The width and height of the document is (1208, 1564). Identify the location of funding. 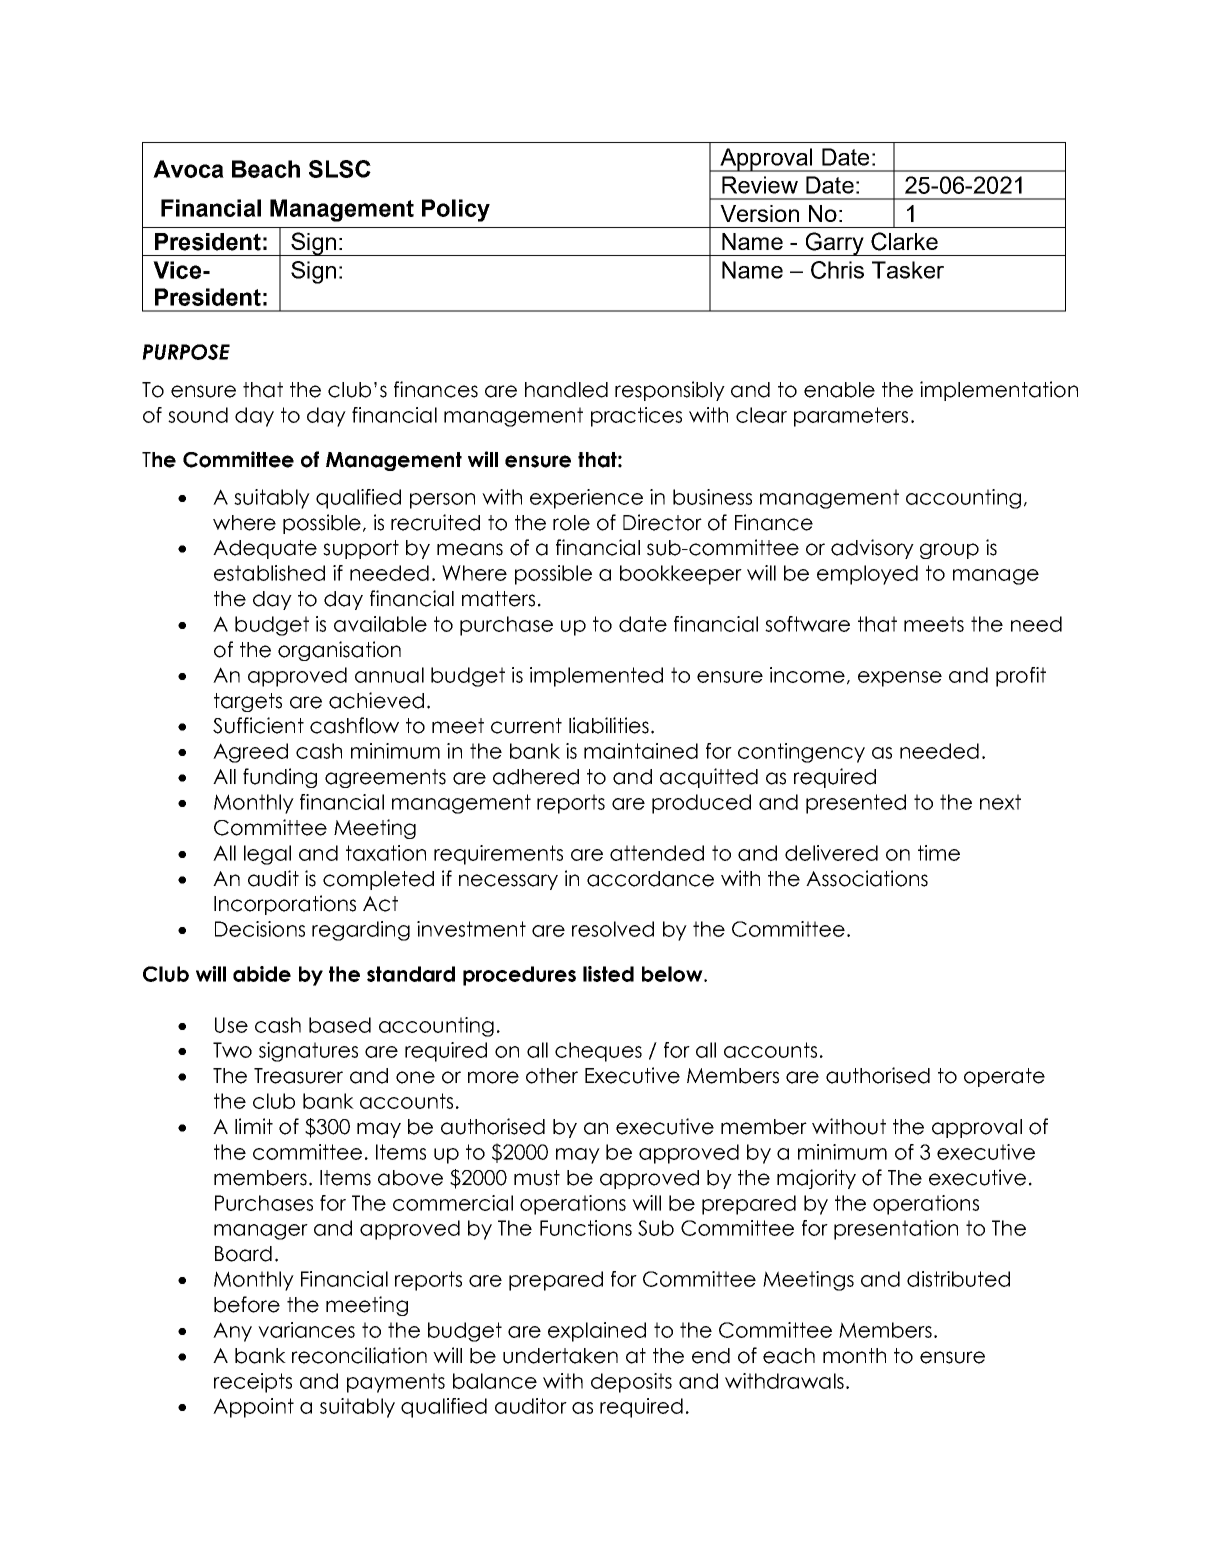
(280, 778).
